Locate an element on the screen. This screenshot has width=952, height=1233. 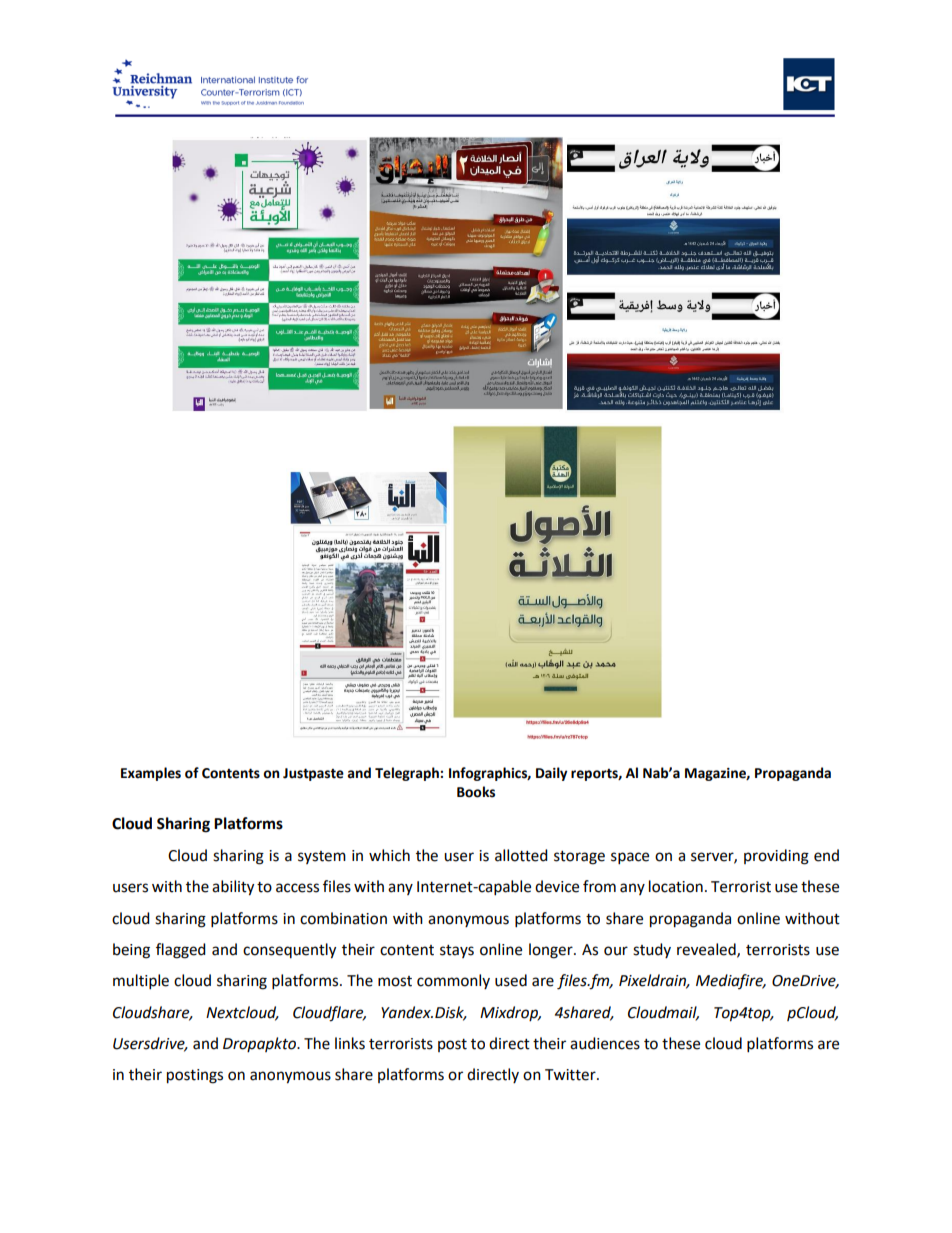
location is located at coordinates (676, 886).
